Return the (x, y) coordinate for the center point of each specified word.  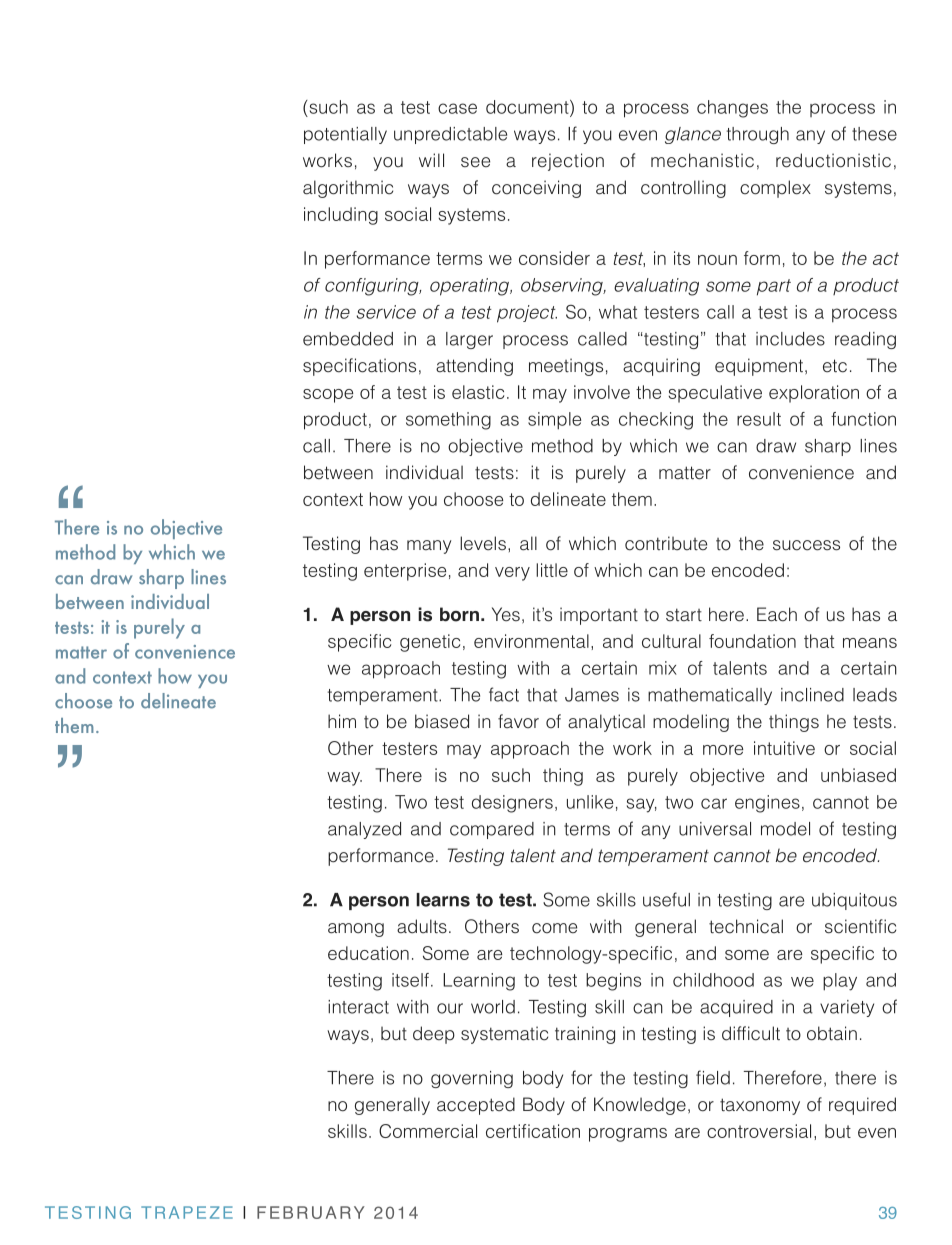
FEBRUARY (311, 1212)
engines (767, 804)
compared (492, 830)
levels (483, 543)
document (528, 108)
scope (328, 396)
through (758, 135)
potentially (345, 135)
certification (533, 1131)
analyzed (364, 830)
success (806, 545)
